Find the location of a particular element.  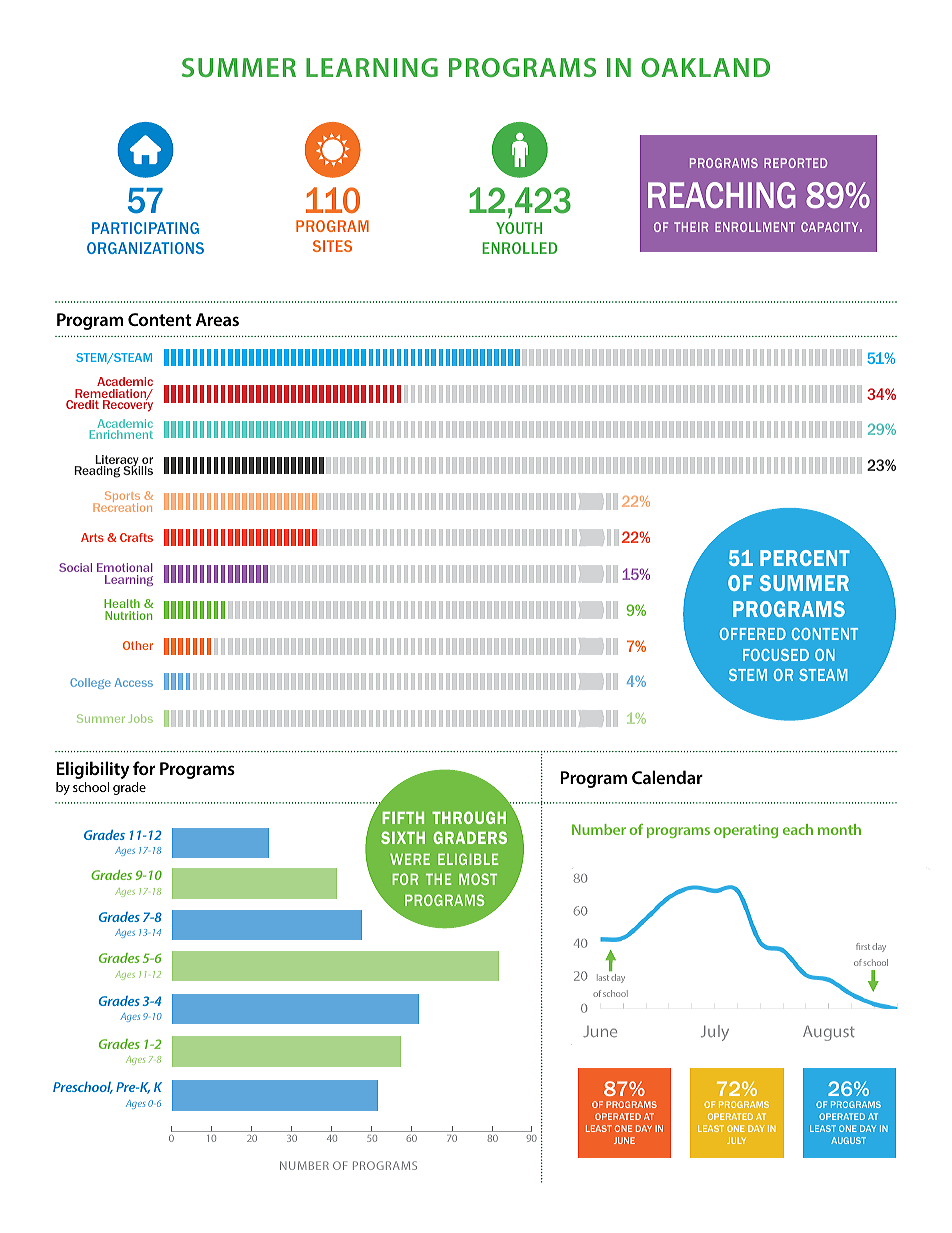

Nutrition is located at coordinates (128, 615).
